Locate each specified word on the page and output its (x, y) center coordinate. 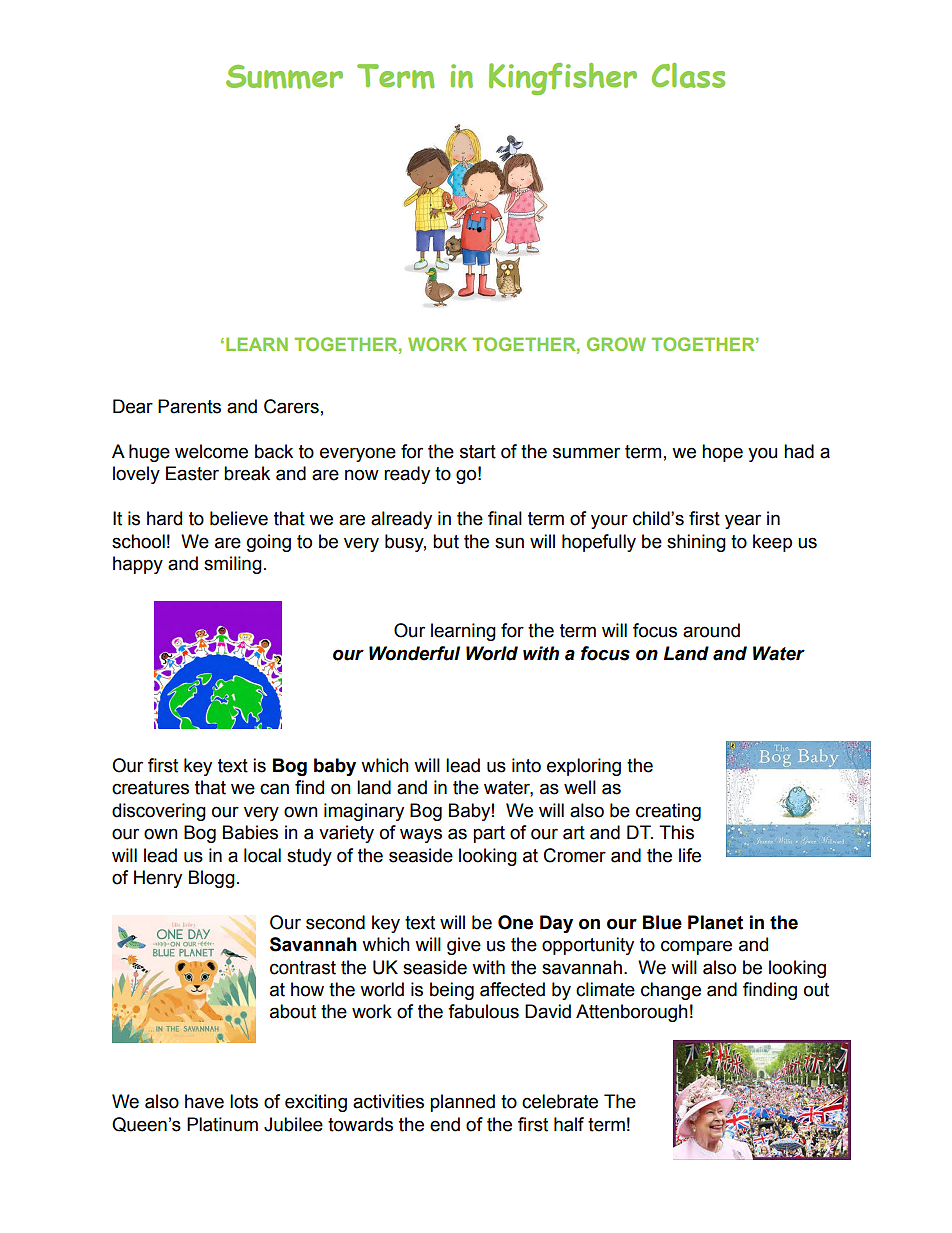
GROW (616, 344)
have (204, 1101)
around (711, 630)
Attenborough (632, 1013)
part (489, 834)
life (690, 855)
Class (688, 75)
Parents (189, 406)
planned (462, 1103)
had (799, 451)
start (478, 452)
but (446, 541)
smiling (233, 565)
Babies (250, 832)
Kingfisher (563, 79)
